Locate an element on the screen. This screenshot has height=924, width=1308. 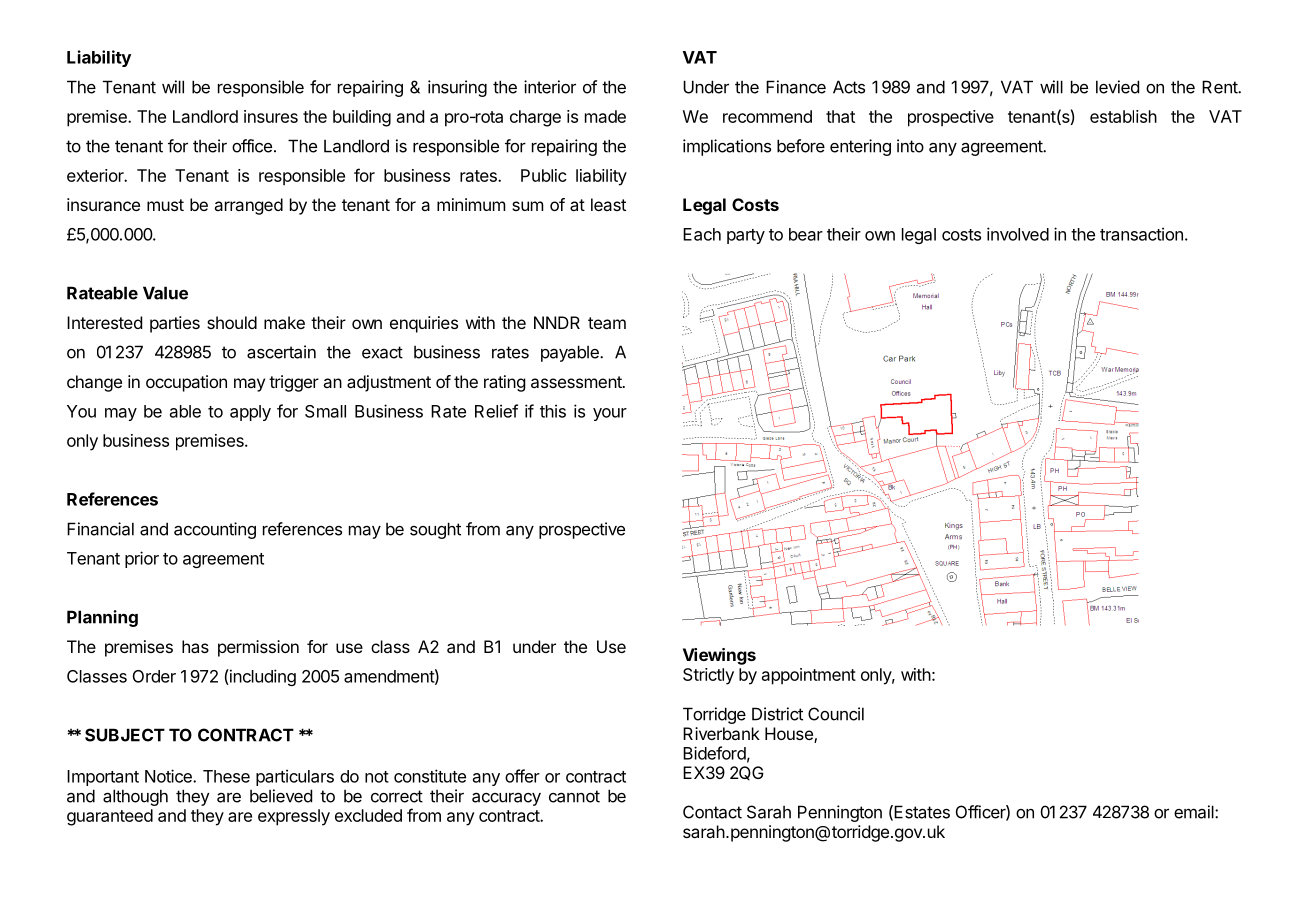
insures is located at coordinates (271, 116).
